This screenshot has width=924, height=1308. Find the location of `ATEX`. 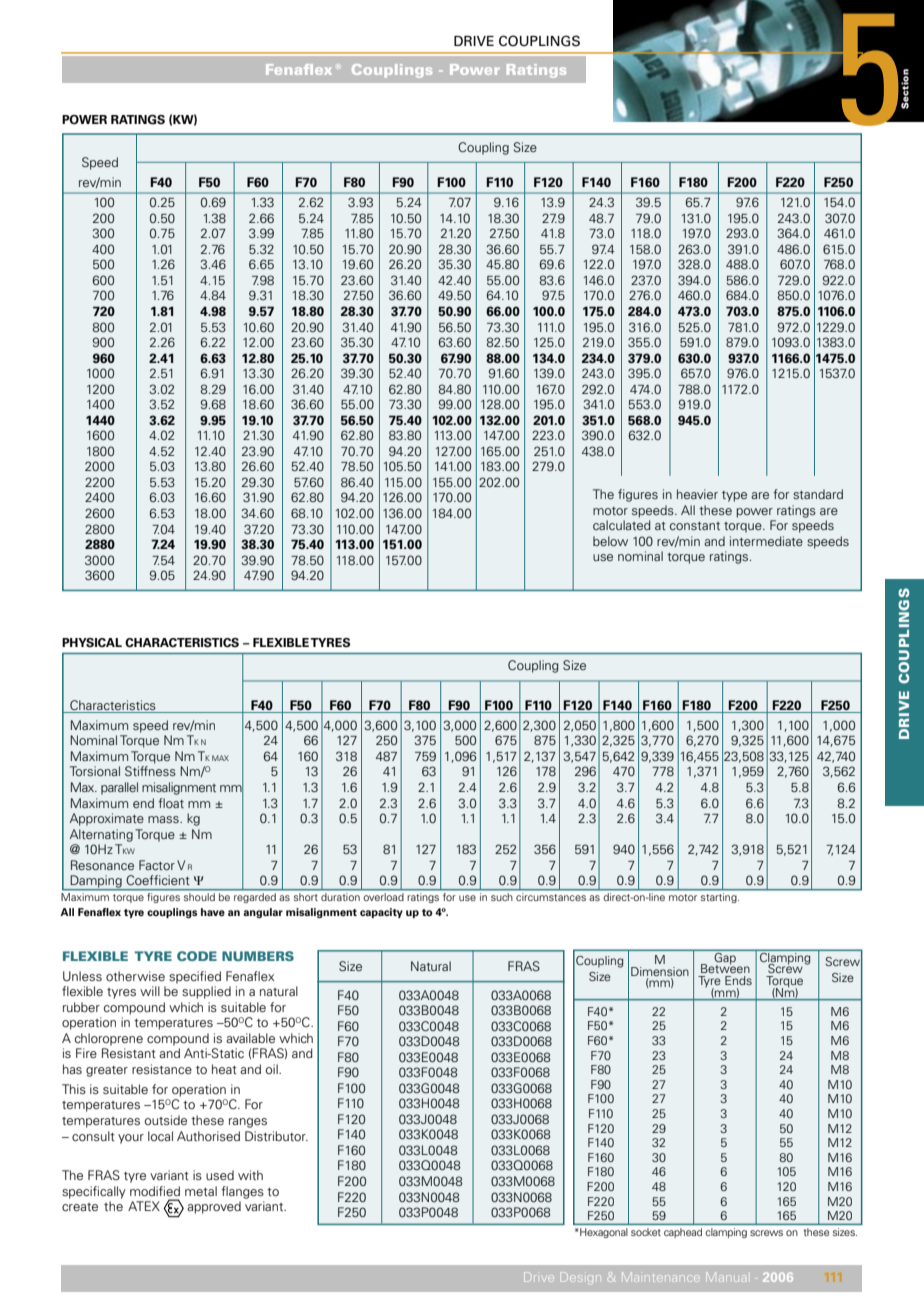

ATEX is located at coordinates (144, 1206).
